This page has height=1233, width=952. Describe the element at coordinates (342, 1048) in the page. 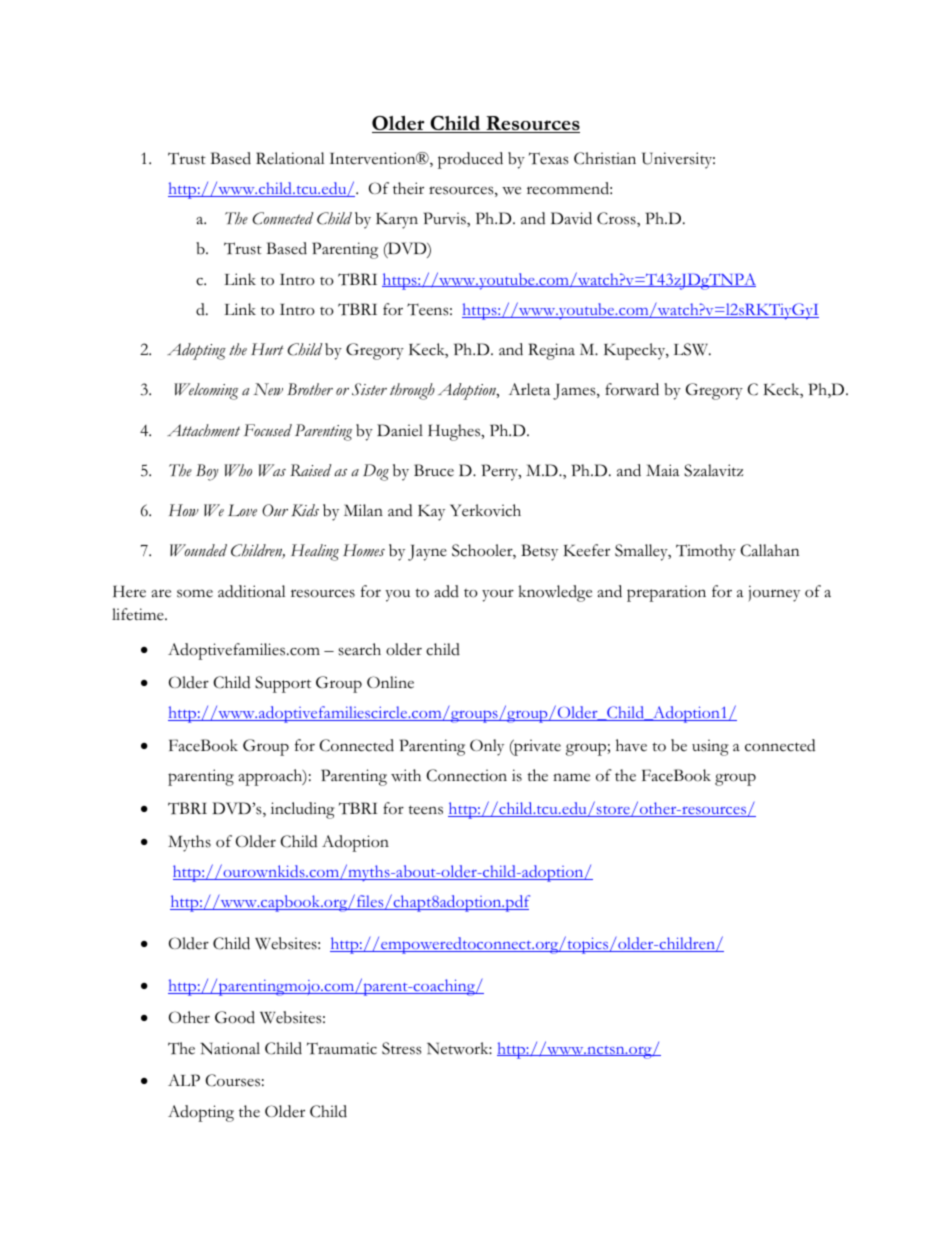

I see `Traumatic` at that location.
